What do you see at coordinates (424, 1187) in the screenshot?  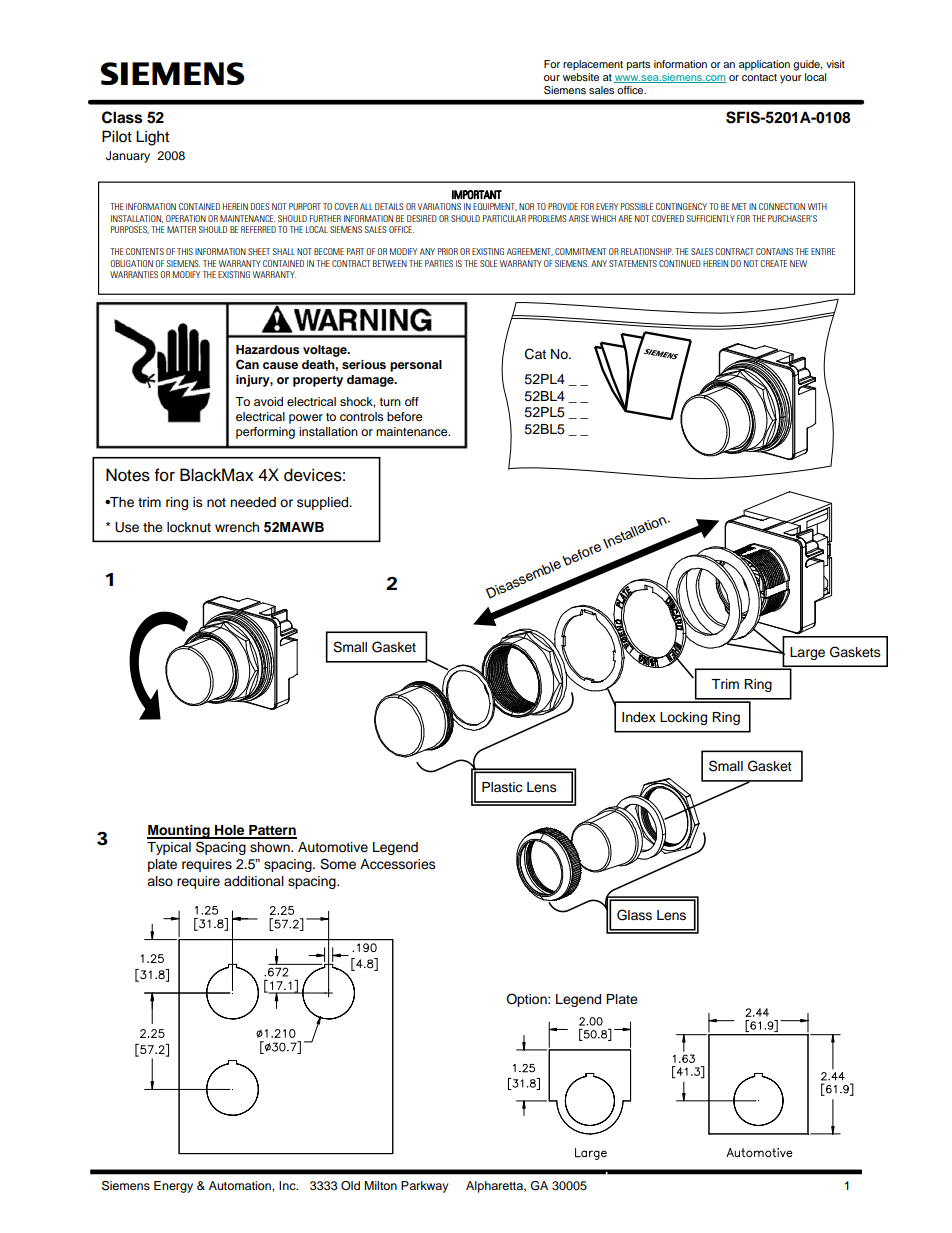 I see `Parkway` at bounding box center [424, 1187].
